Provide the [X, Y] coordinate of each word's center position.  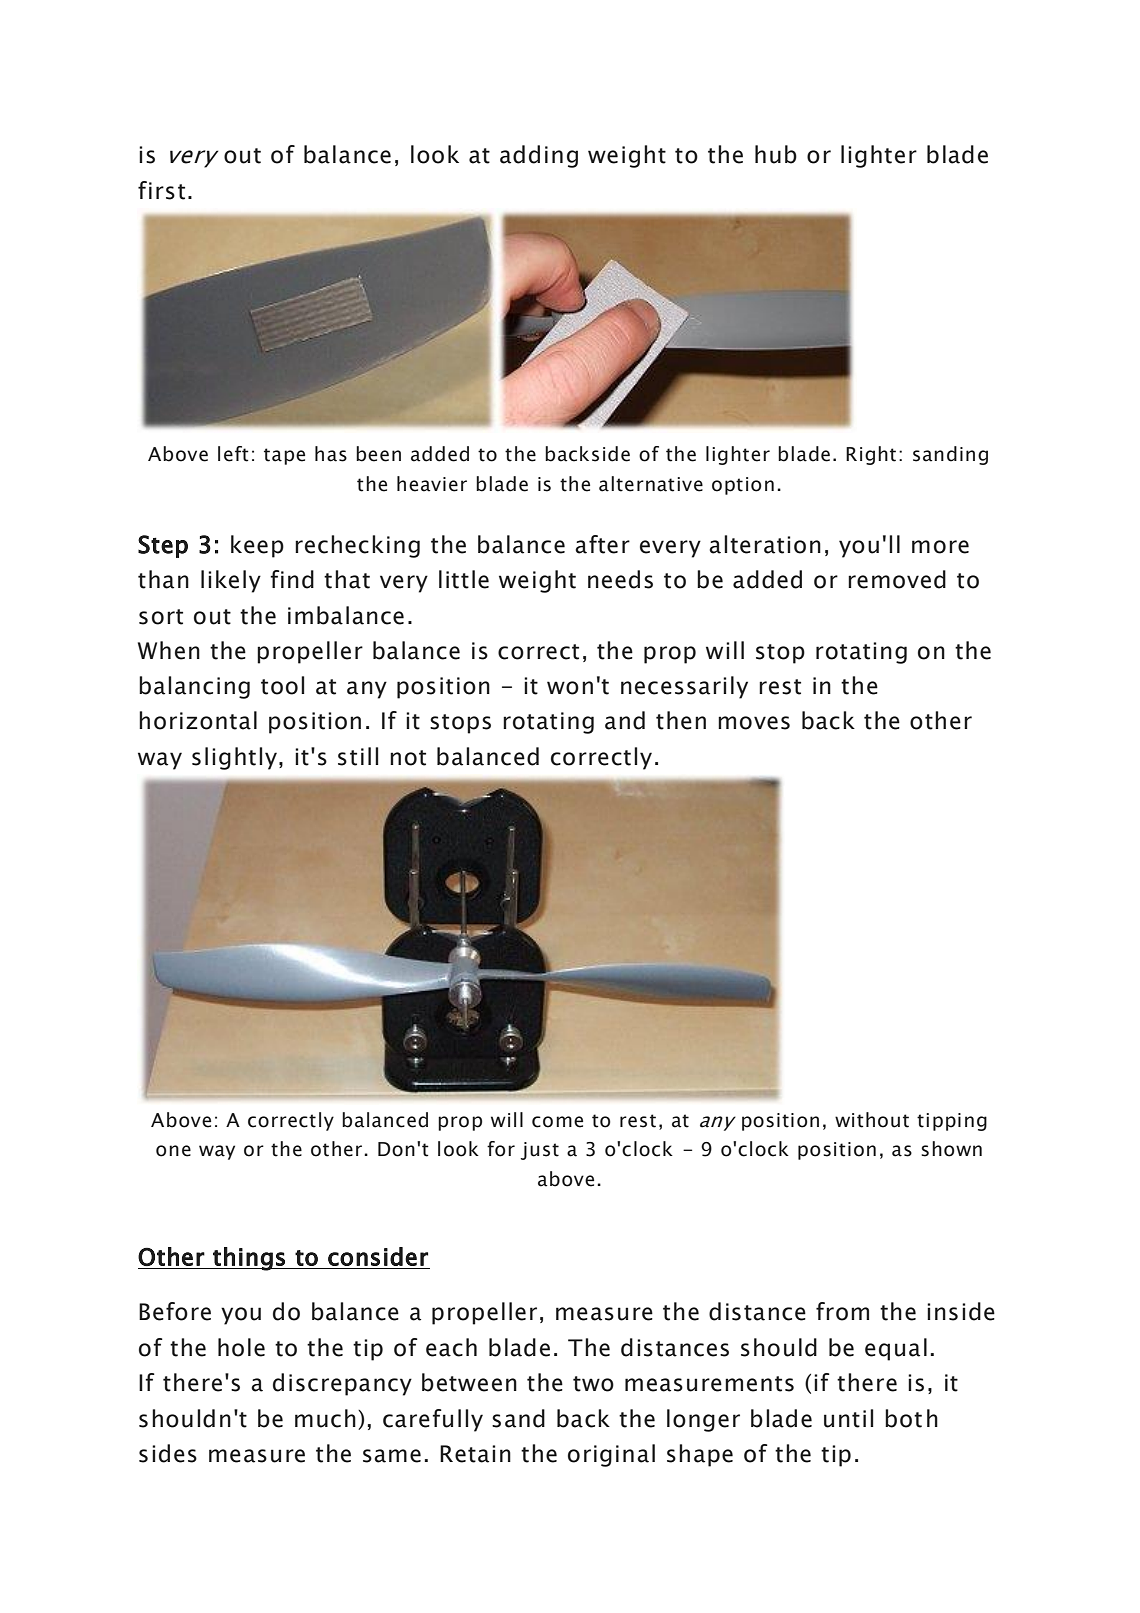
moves [754, 723]
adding [539, 156]
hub [776, 154]
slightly [234, 758]
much [325, 1418]
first [161, 190]
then [681, 720]
